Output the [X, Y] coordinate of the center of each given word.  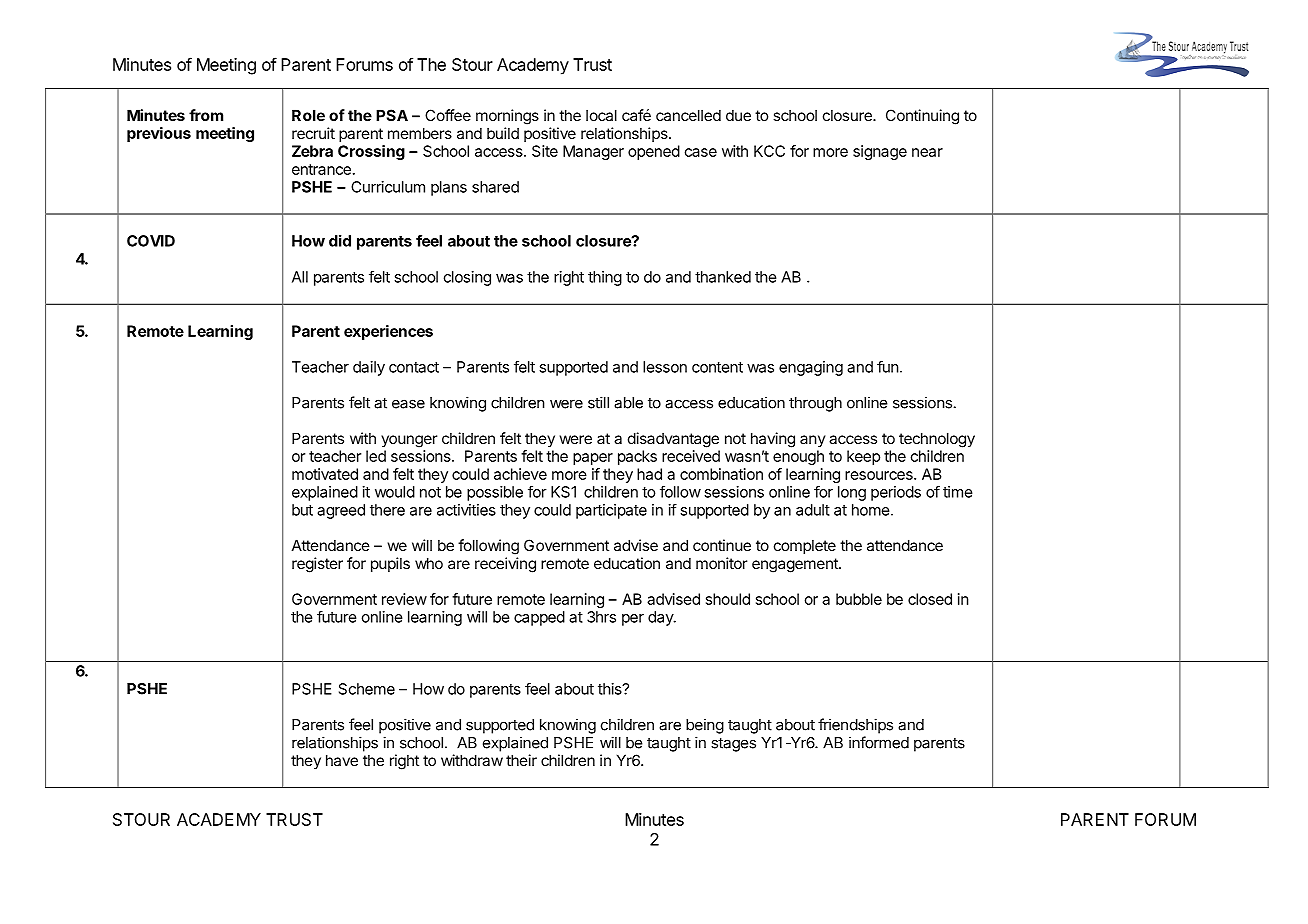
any [813, 441]
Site [545, 151]
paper [593, 459]
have [342, 760]
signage [880, 152]
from [206, 115]
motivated [325, 474]
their [521, 760]
